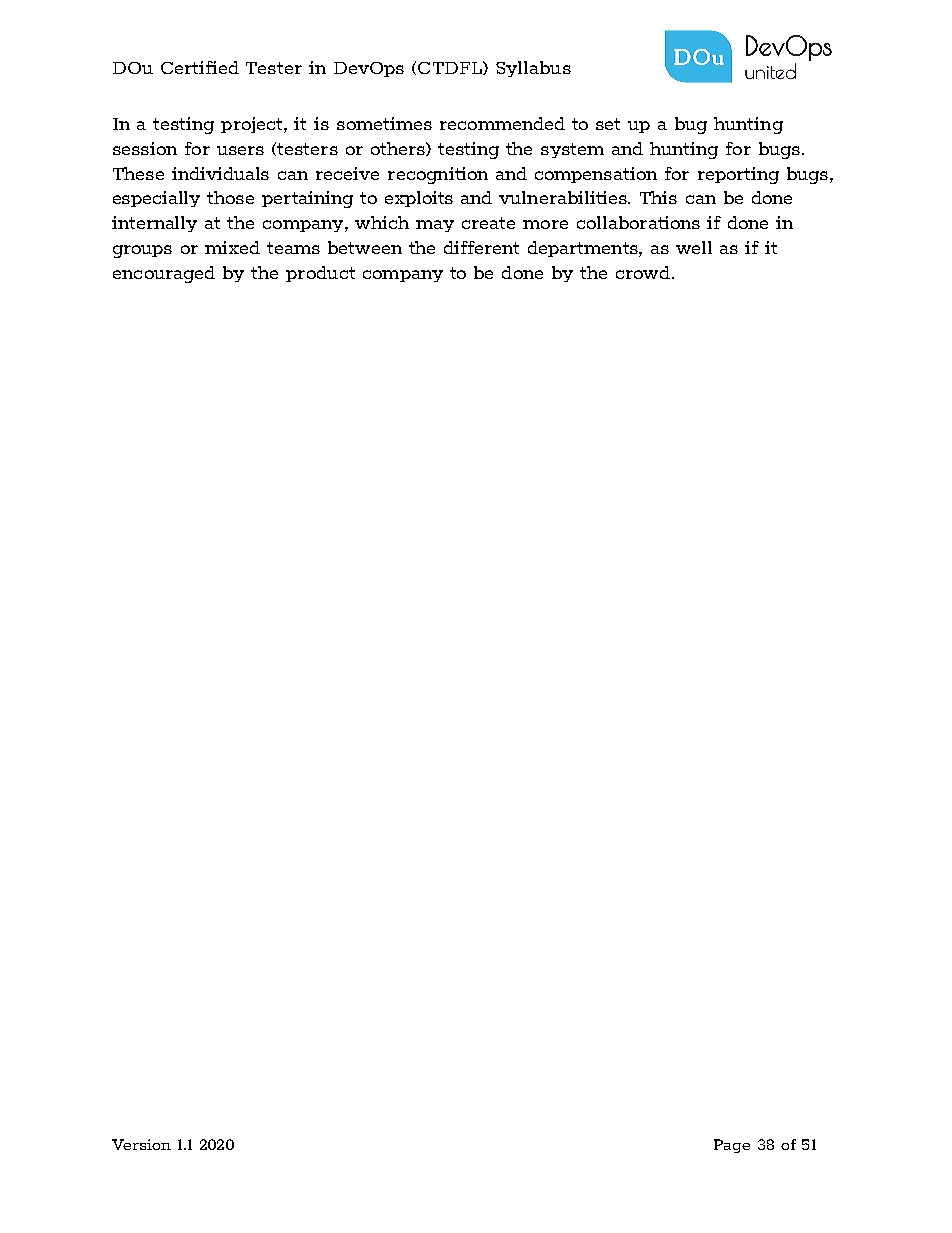 This image has width=952, height=1233. What do you see at coordinates (608, 124) in the image?
I see `set` at bounding box center [608, 124].
